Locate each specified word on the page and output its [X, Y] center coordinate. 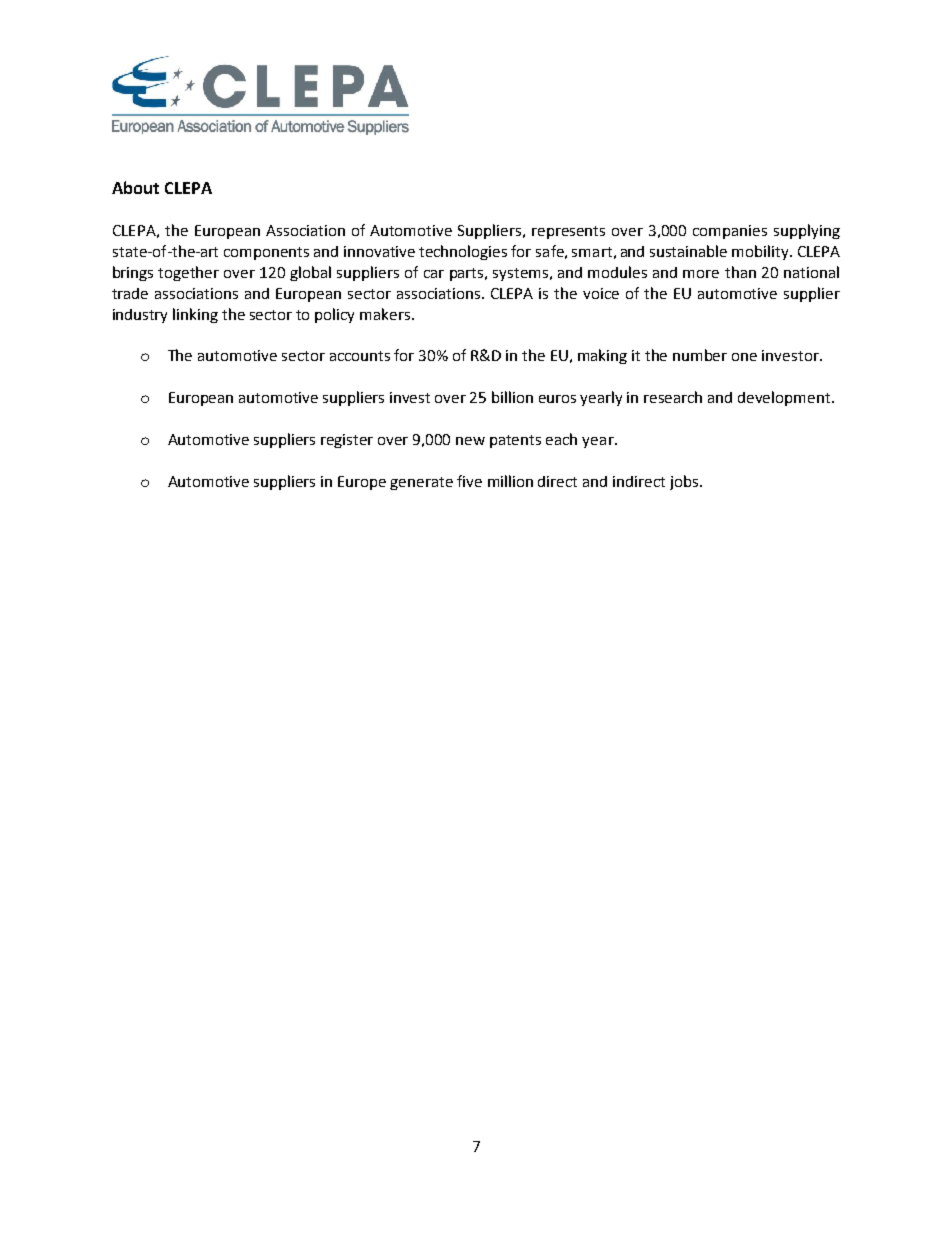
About [135, 187]
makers [386, 314]
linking [195, 315]
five [469, 481]
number [700, 355]
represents [568, 232]
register [347, 441]
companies [730, 232]
